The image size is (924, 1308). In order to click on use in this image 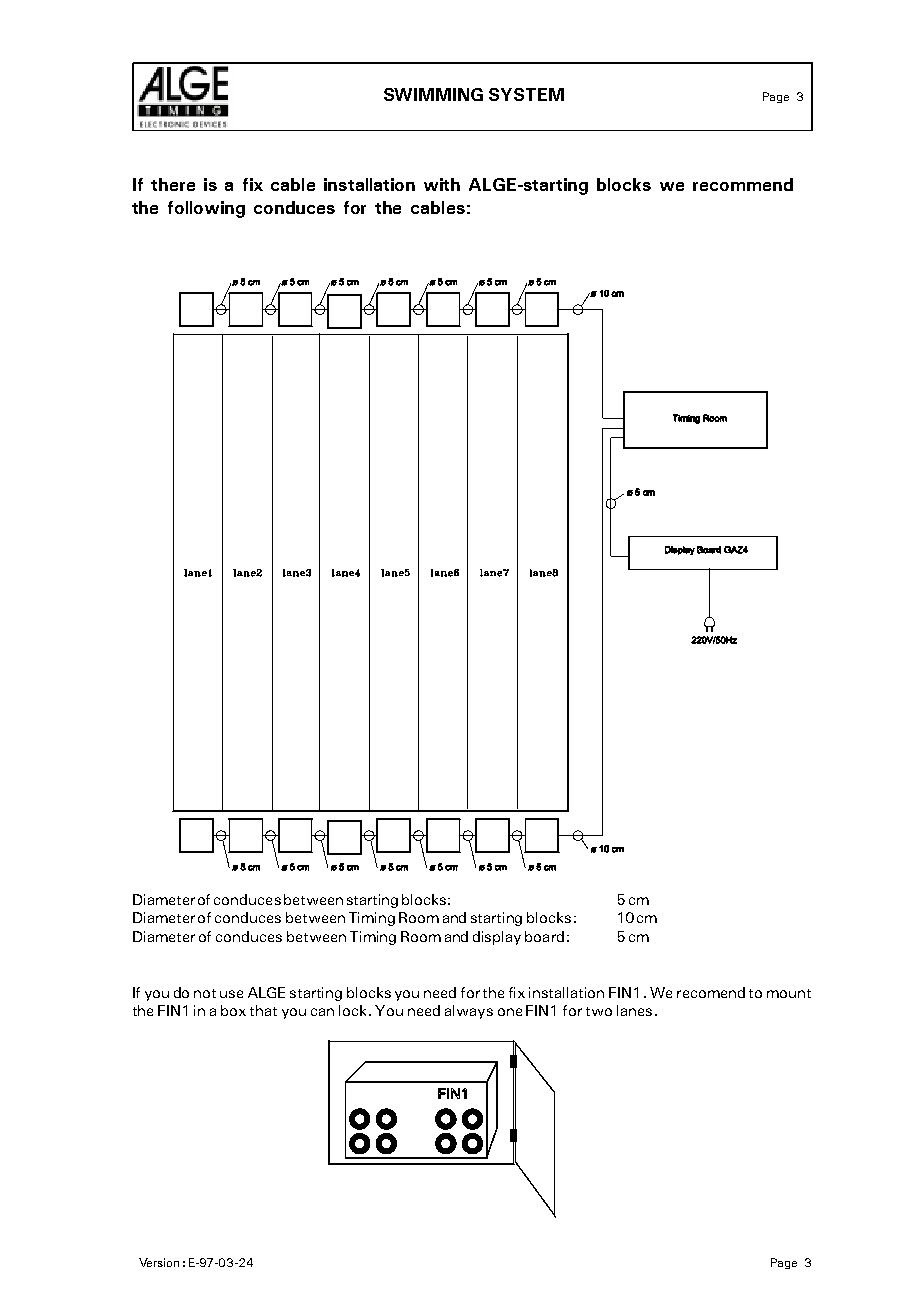, I will do `click(231, 994)`.
